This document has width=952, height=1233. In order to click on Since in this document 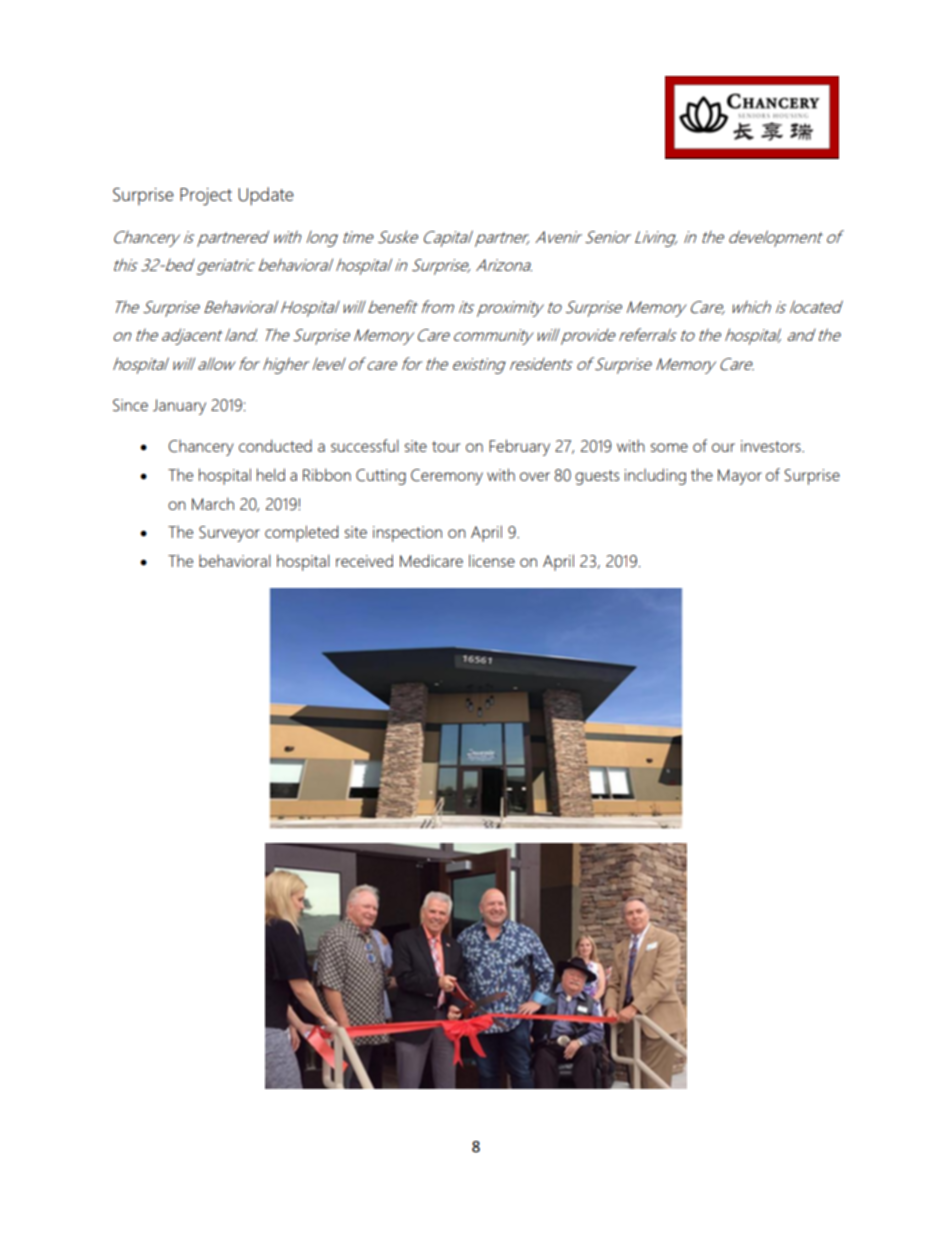, I will do `click(130, 405)`.
